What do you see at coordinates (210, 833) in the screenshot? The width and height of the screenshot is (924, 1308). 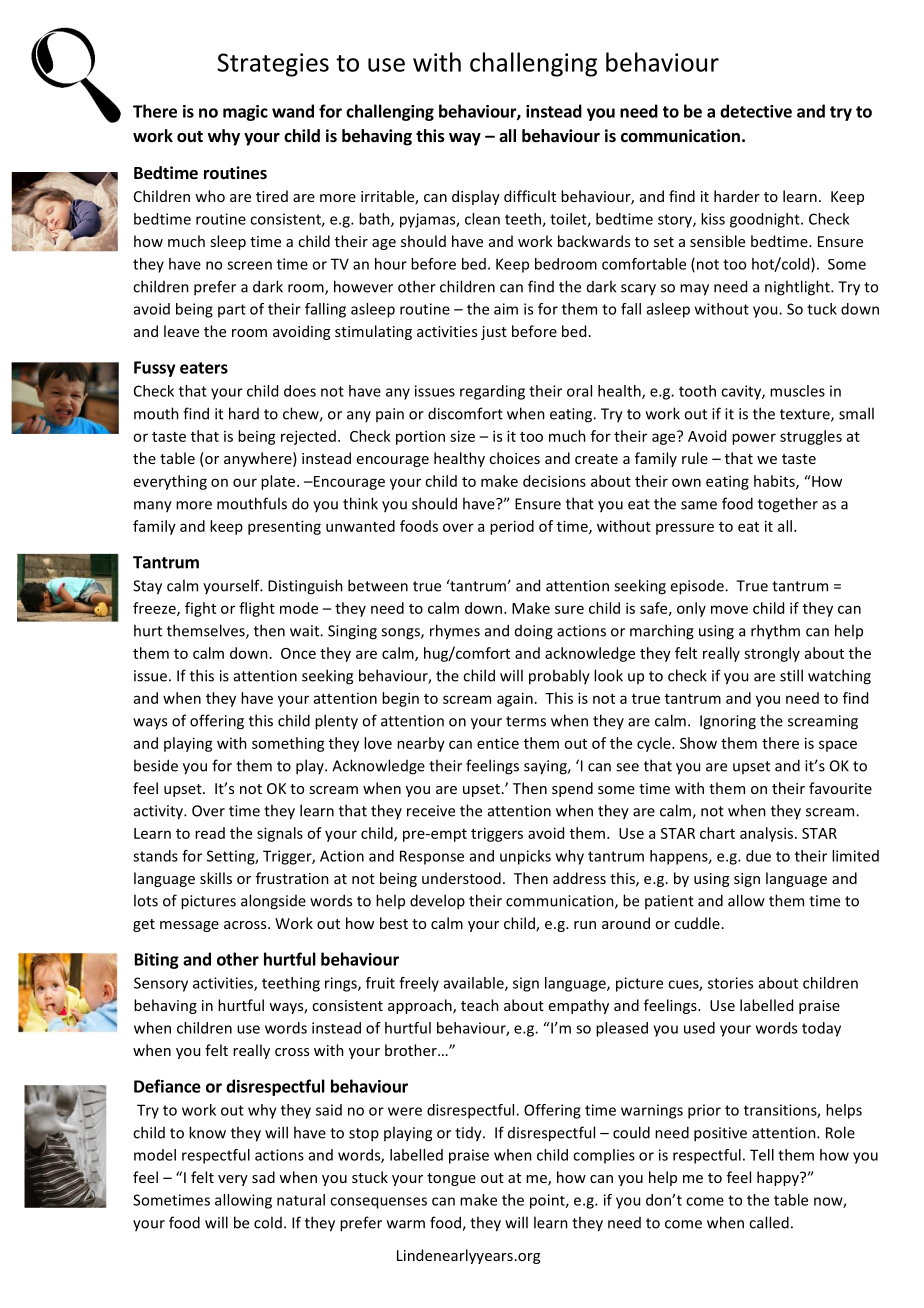 I see `read` at bounding box center [210, 833].
